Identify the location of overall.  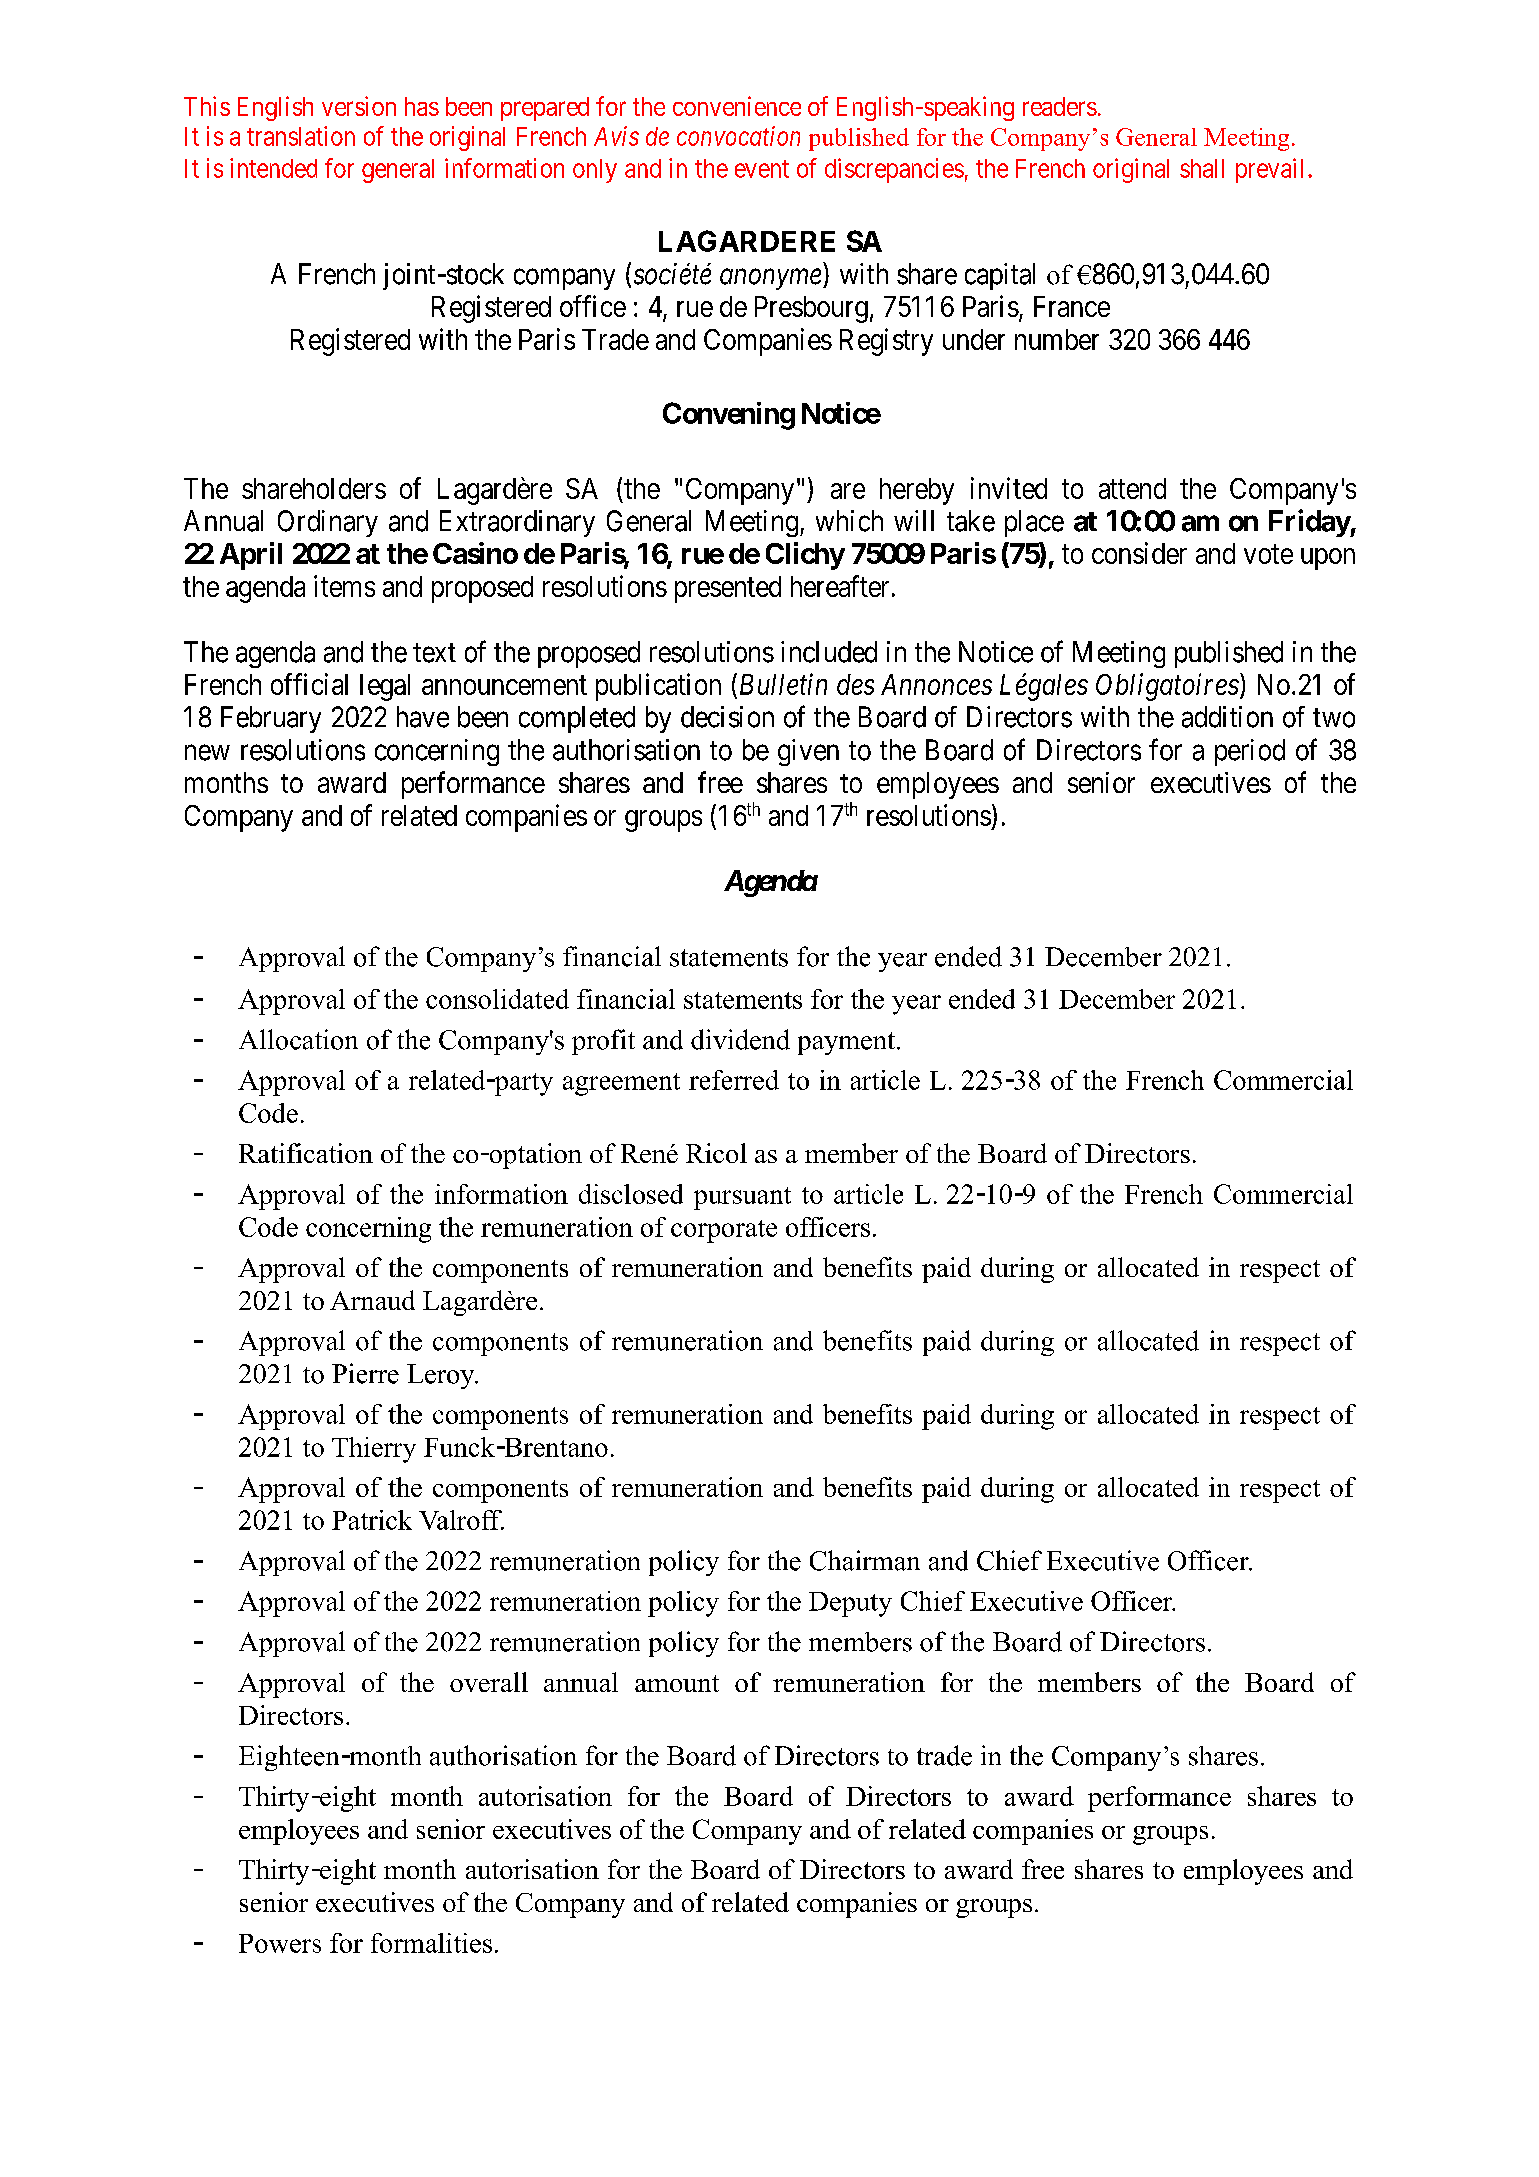
(489, 1682).
